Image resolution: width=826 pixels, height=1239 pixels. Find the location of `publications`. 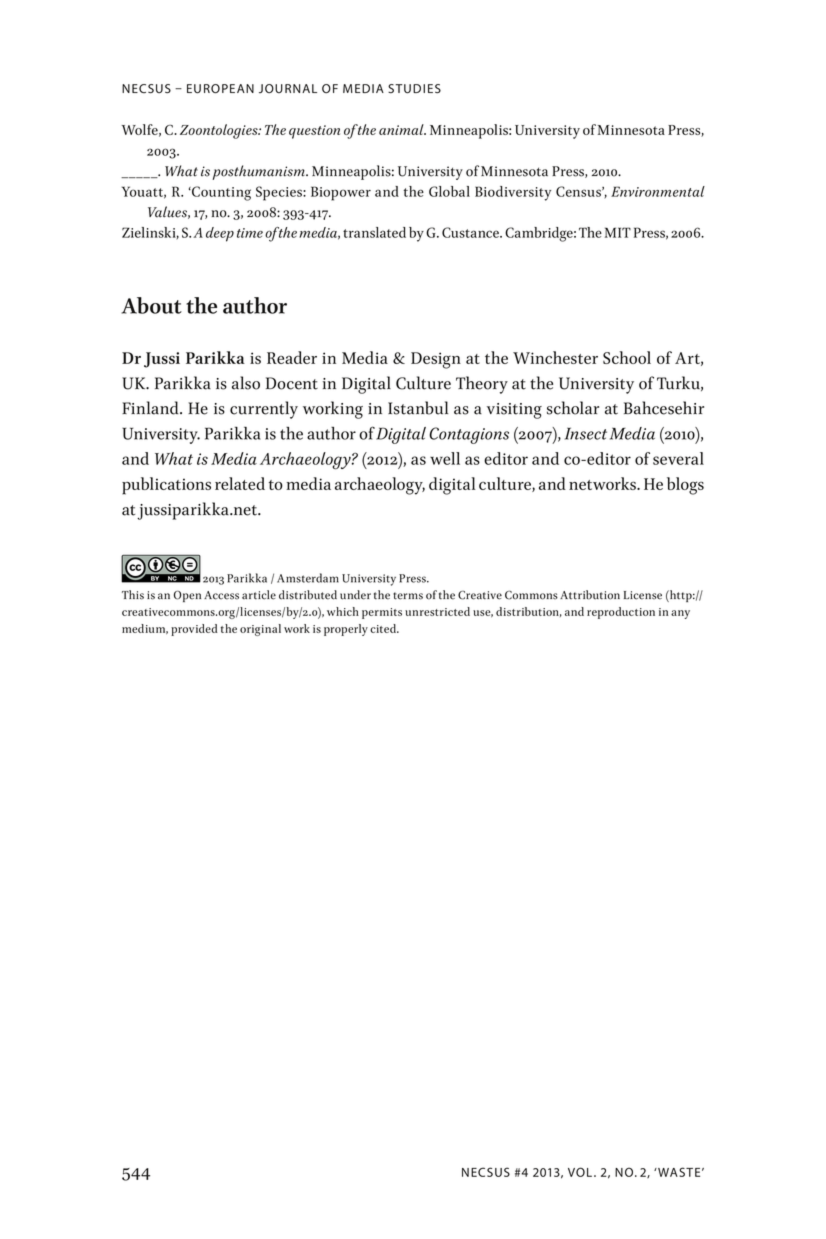

publications is located at coordinates (166, 486).
